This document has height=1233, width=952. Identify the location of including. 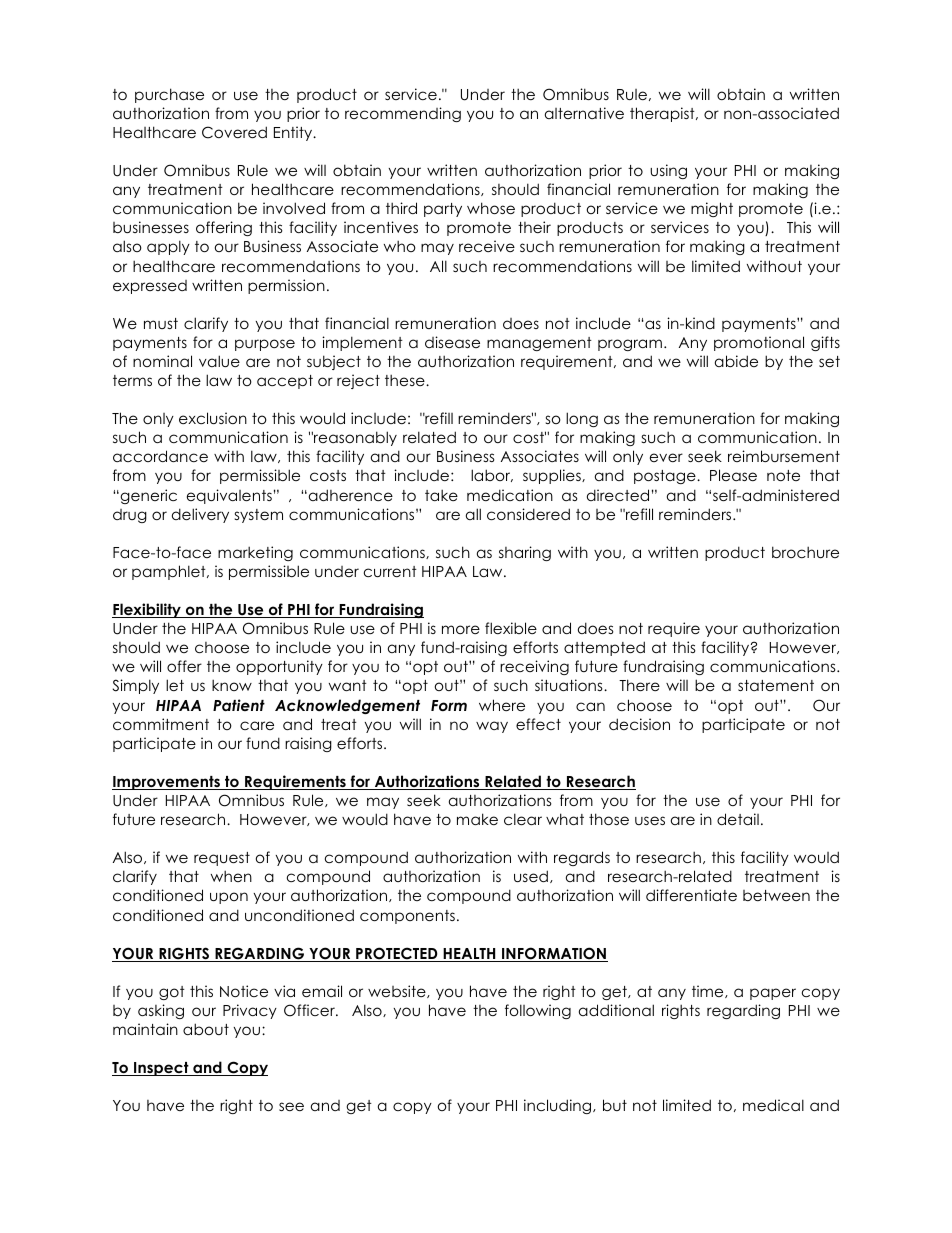
(559, 1106).
